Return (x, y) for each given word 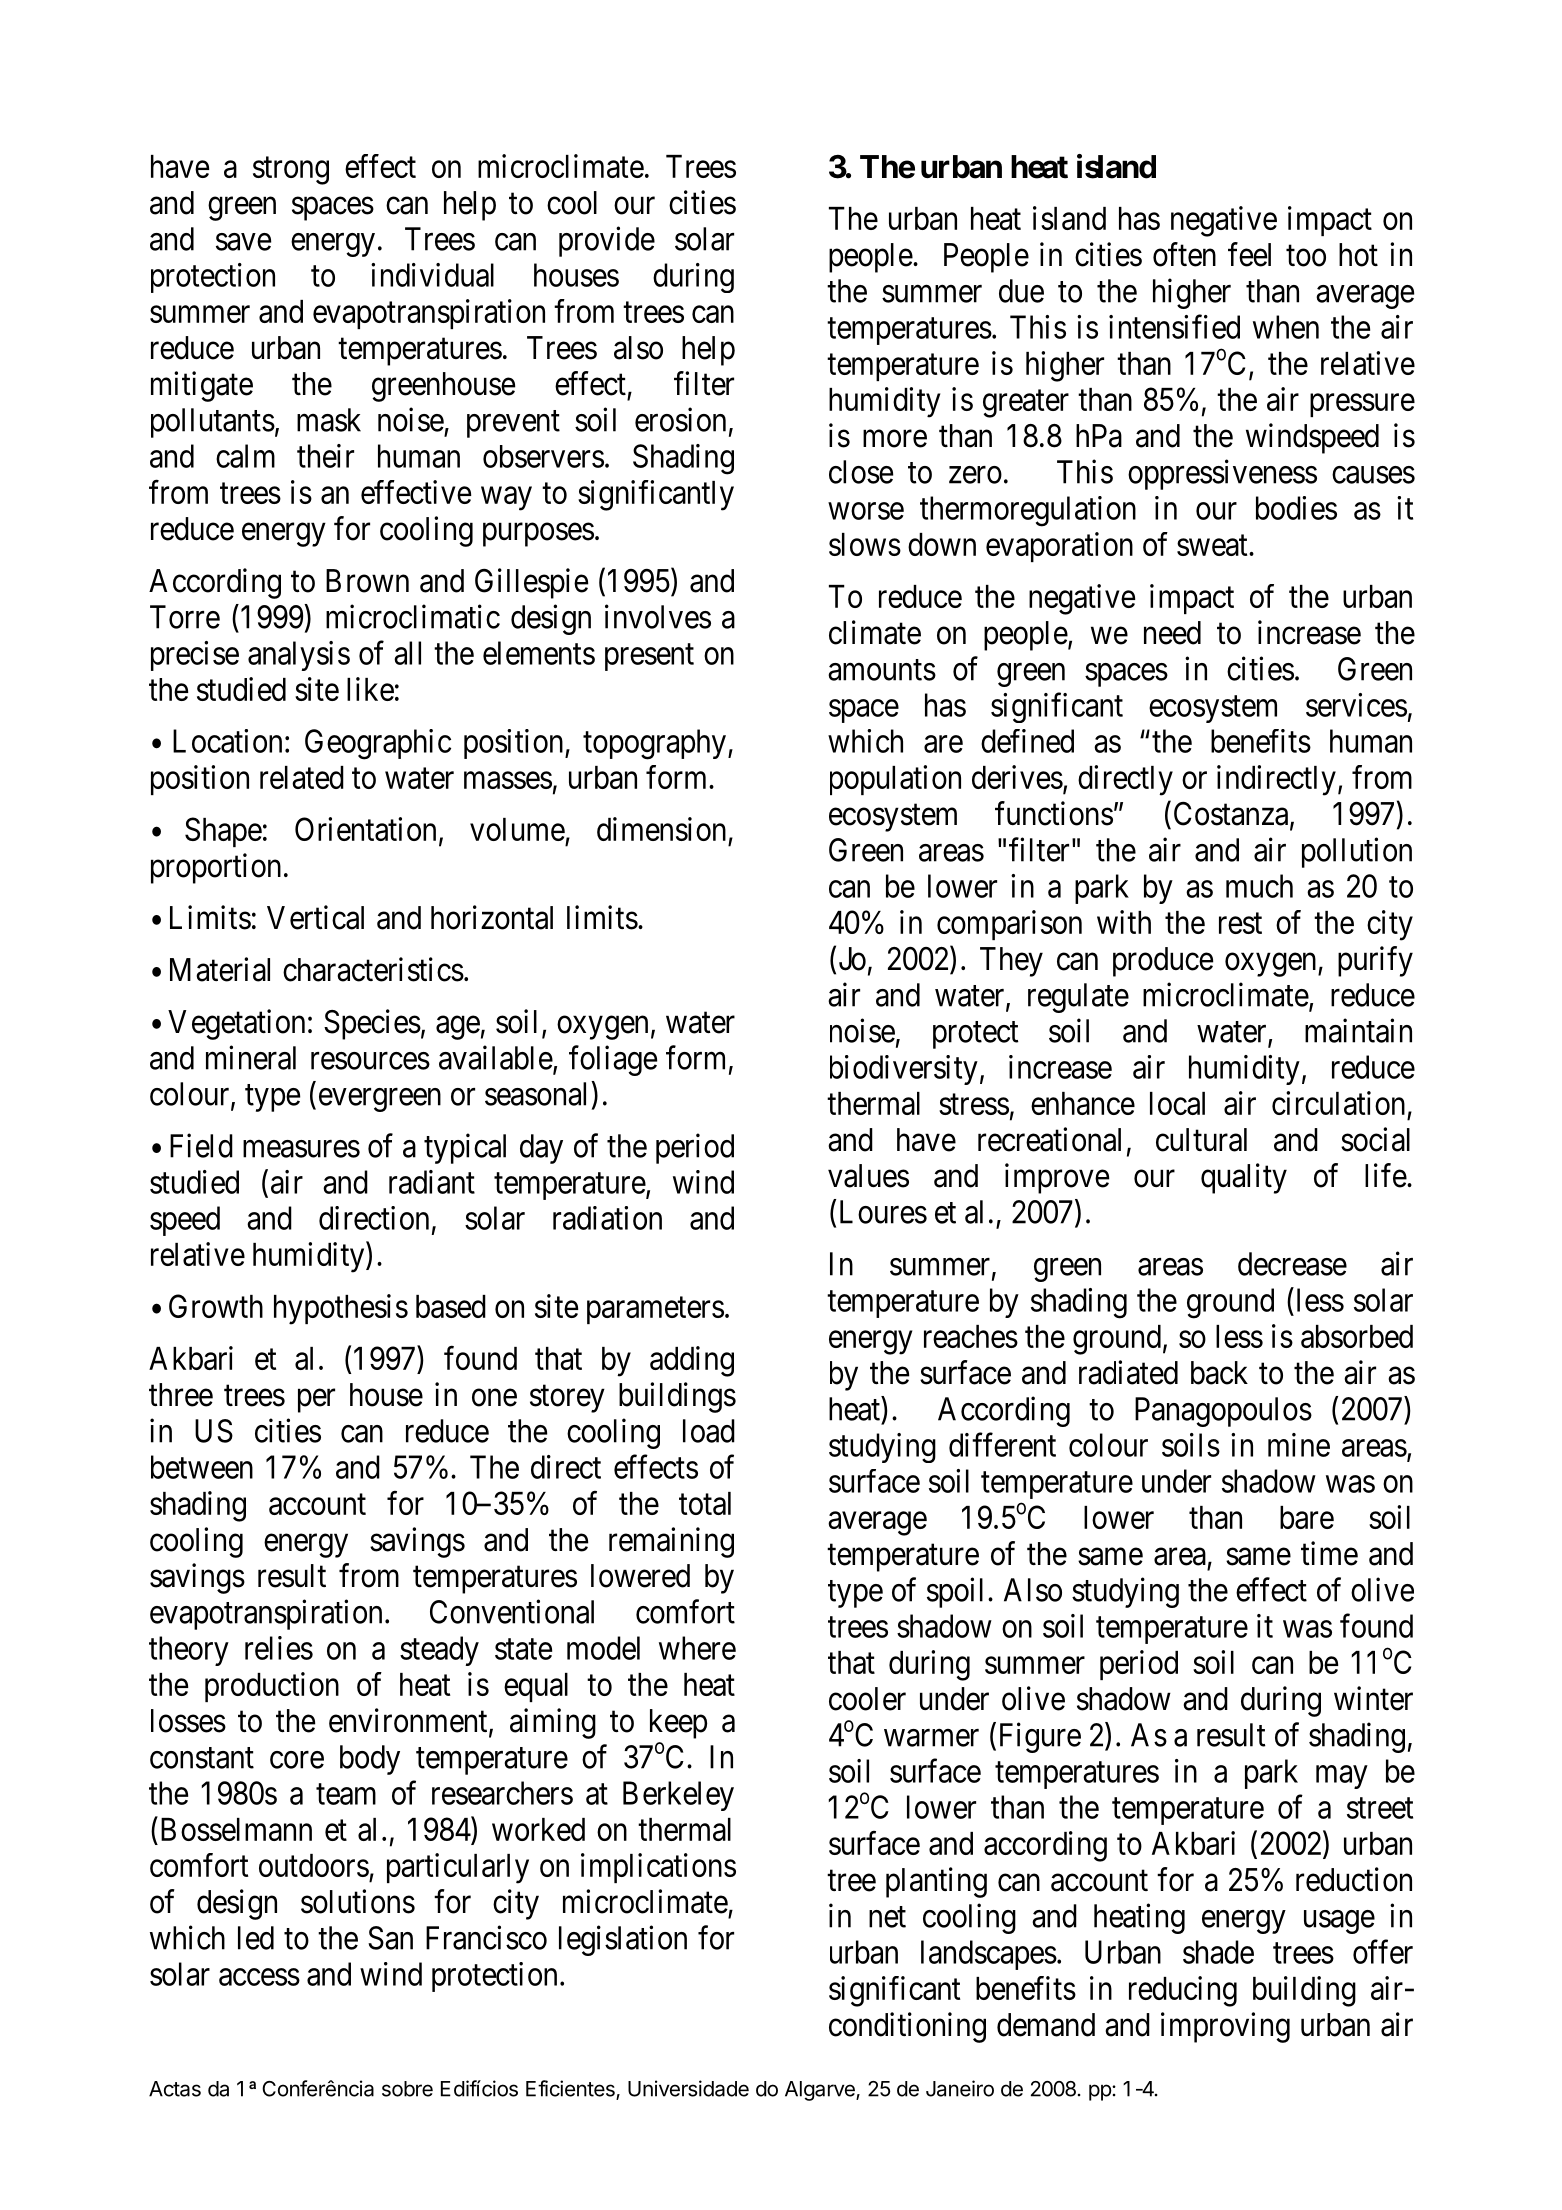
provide (607, 241)
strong (291, 171)
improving (1225, 2027)
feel (1249, 254)
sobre (407, 2089)
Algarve (821, 2091)
